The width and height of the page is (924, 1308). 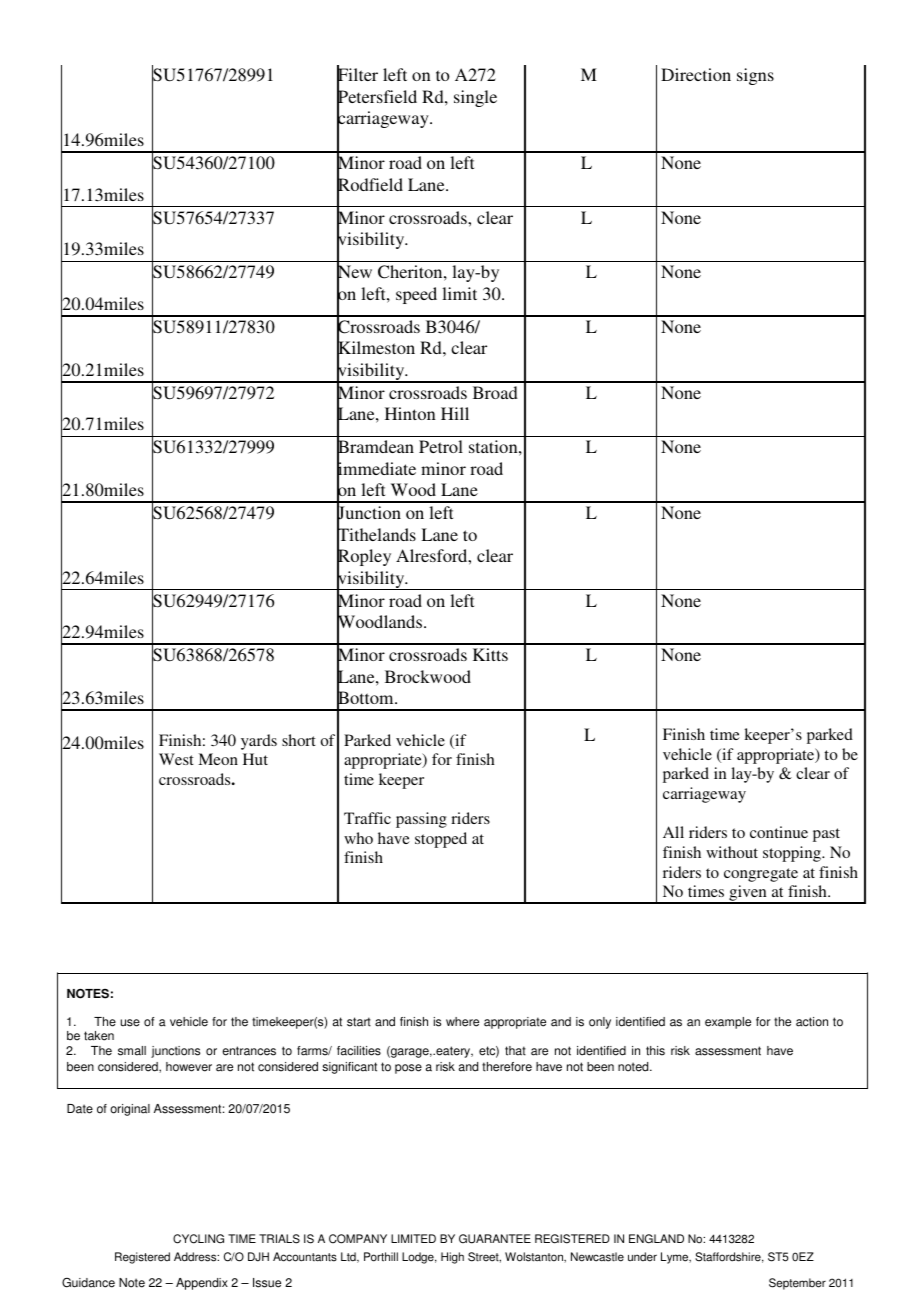 I want to click on signs, so click(x=755, y=76).
